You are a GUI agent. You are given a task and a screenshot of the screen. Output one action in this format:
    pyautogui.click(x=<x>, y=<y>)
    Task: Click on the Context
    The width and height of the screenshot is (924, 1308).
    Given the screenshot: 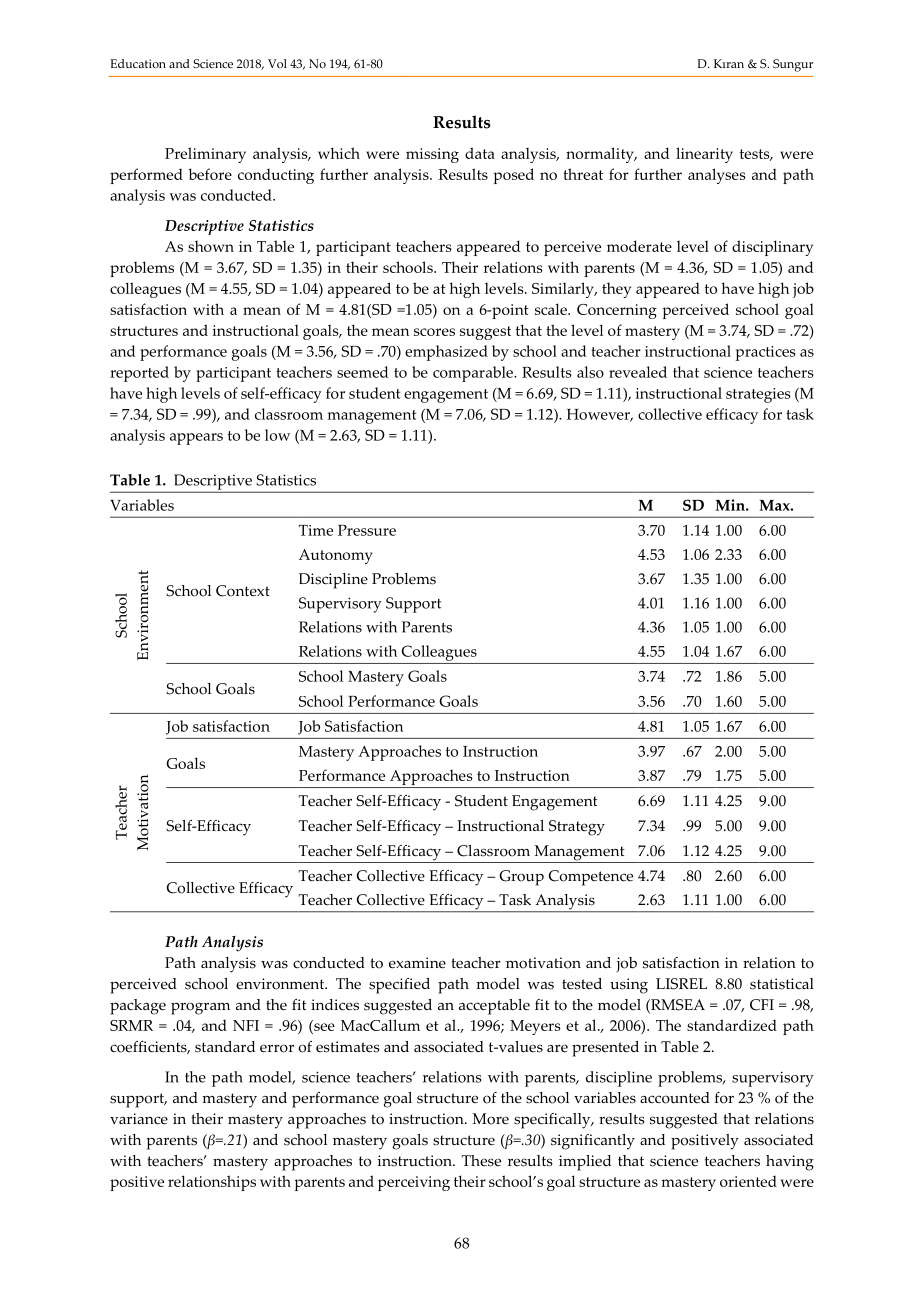 What is the action you would take?
    pyautogui.click(x=243, y=591)
